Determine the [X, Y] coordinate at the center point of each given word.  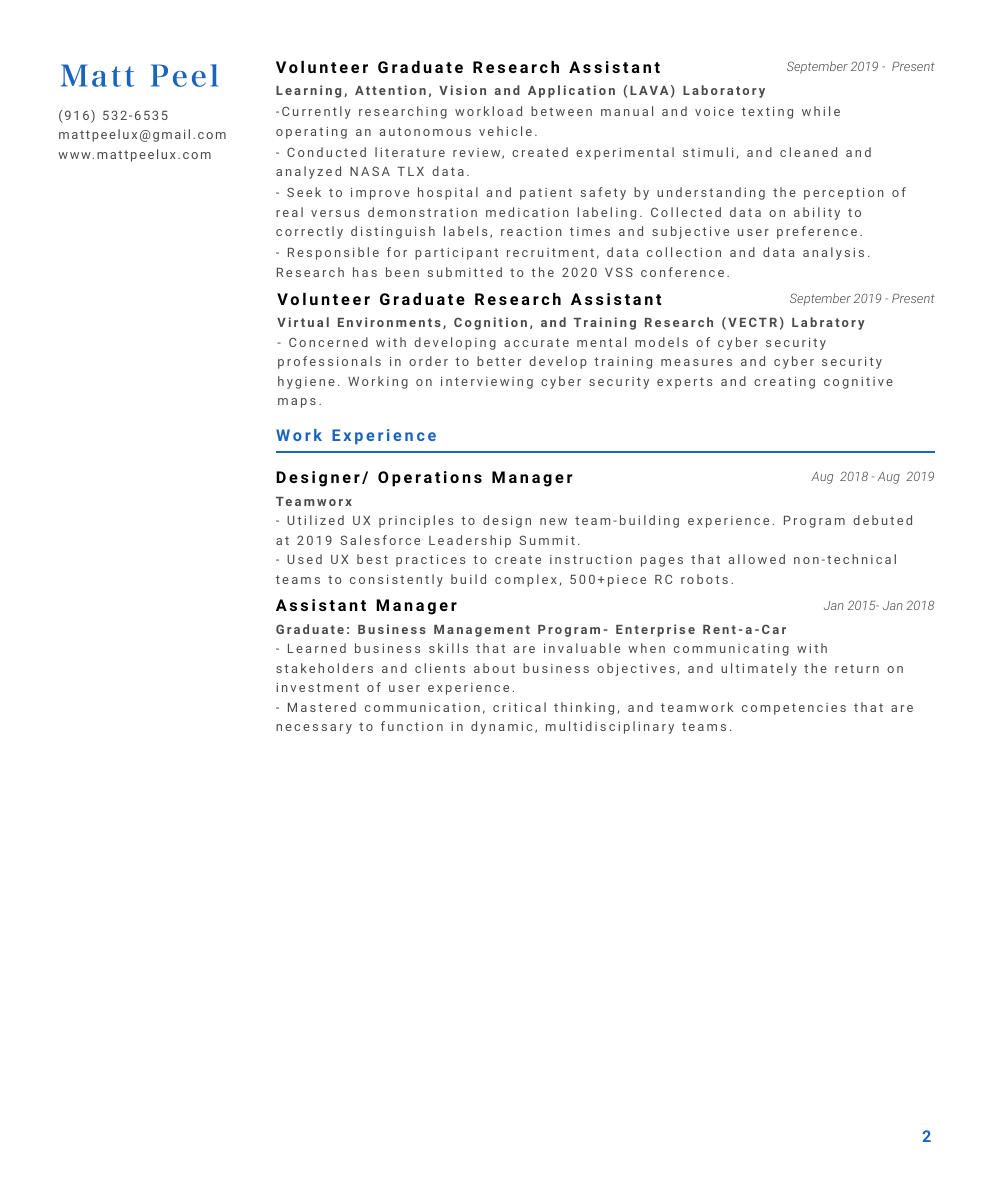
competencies [794, 709]
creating [784, 383]
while [821, 111]
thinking [584, 708]
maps [297, 403]
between [561, 111]
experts [684, 383]
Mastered [322, 707]
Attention [390, 90]
